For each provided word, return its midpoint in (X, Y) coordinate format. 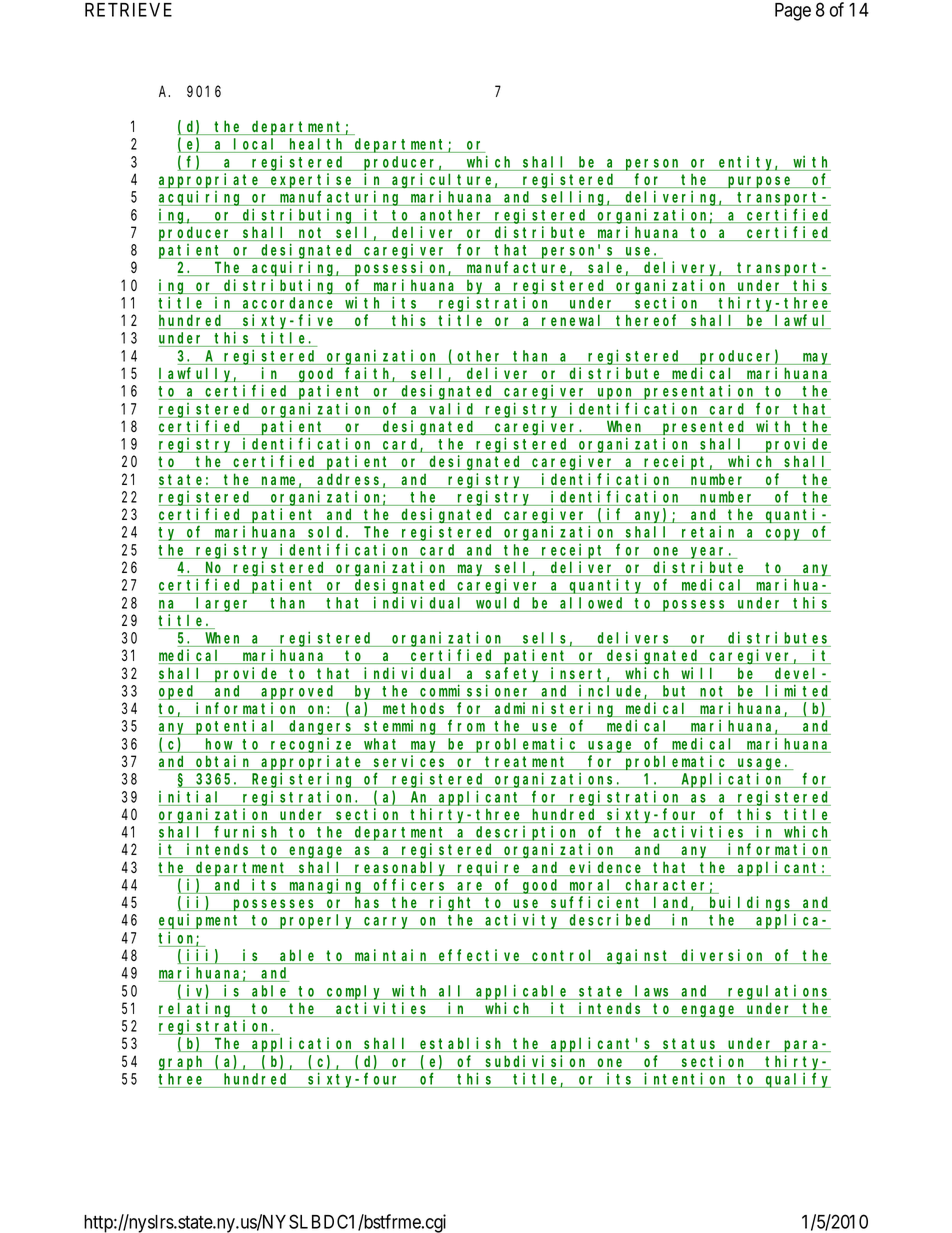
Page (793, 12)
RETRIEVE (128, 10)
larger (224, 604)
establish (462, 1044)
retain (709, 533)
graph (183, 1063)
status (690, 1045)
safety (514, 674)
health (317, 145)
